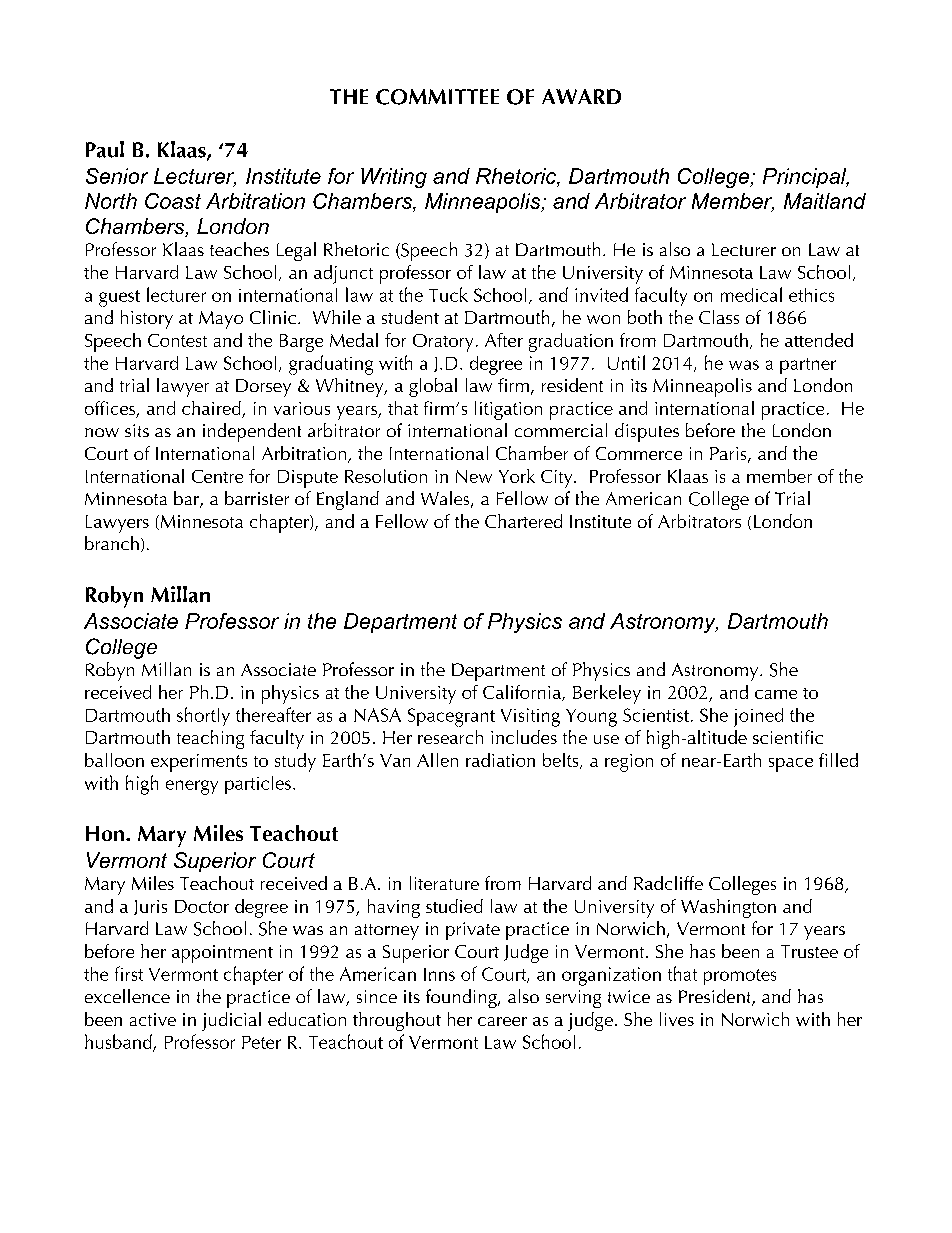  Describe the element at coordinates (437, 97) in the document. I see `COMMITTEE` at that location.
